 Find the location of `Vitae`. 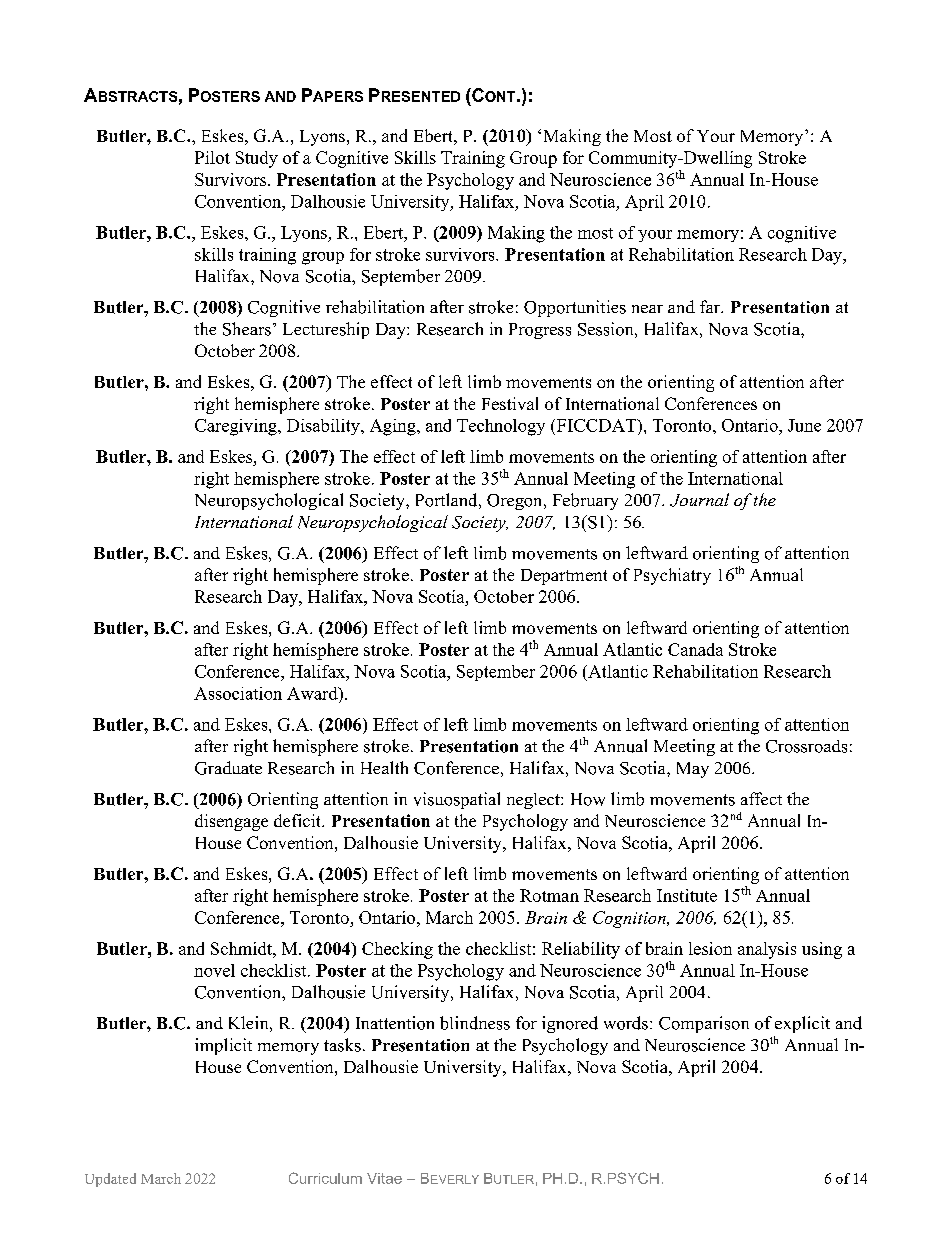

Vitae is located at coordinates (384, 1178).
